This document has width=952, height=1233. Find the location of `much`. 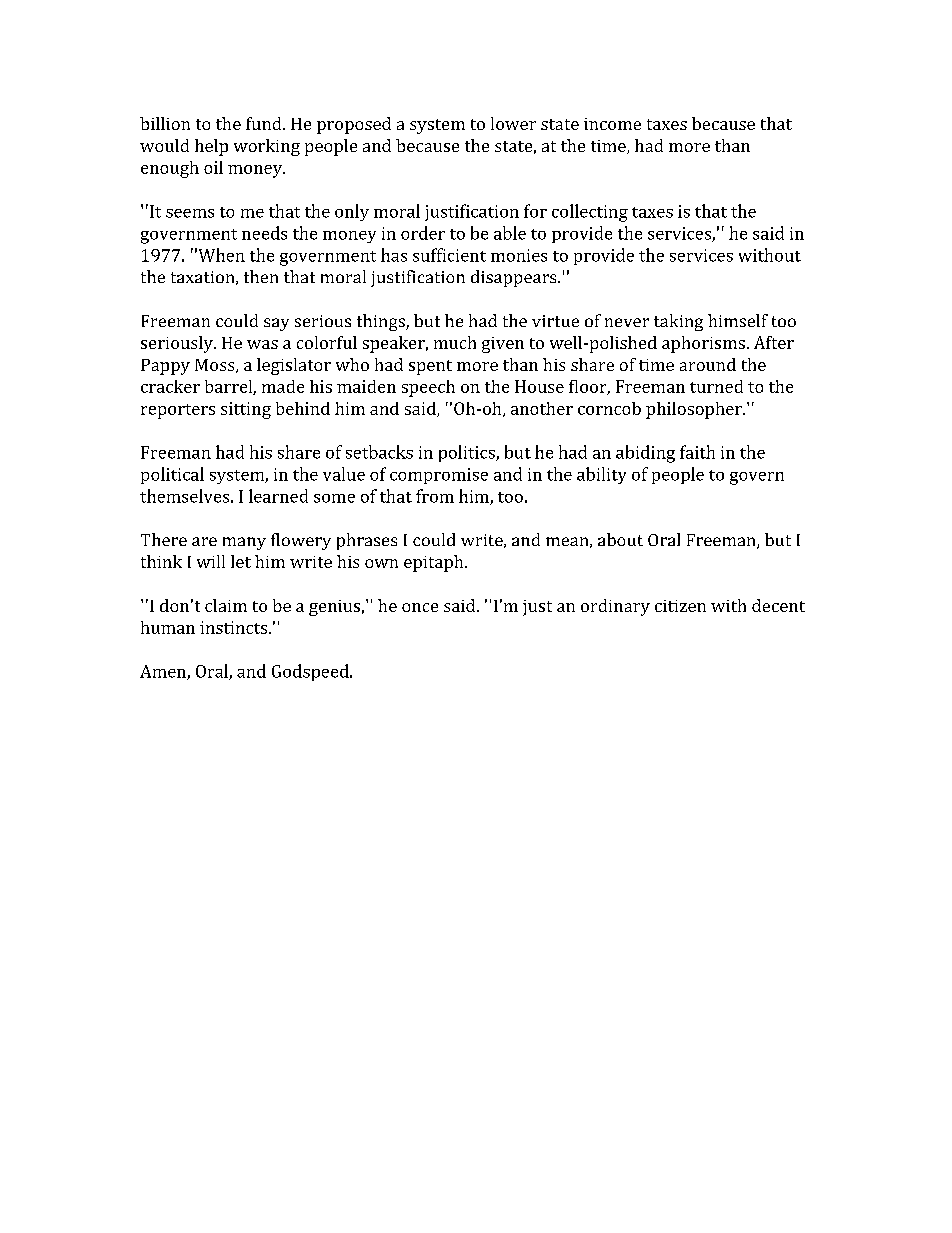

much is located at coordinates (455, 342).
